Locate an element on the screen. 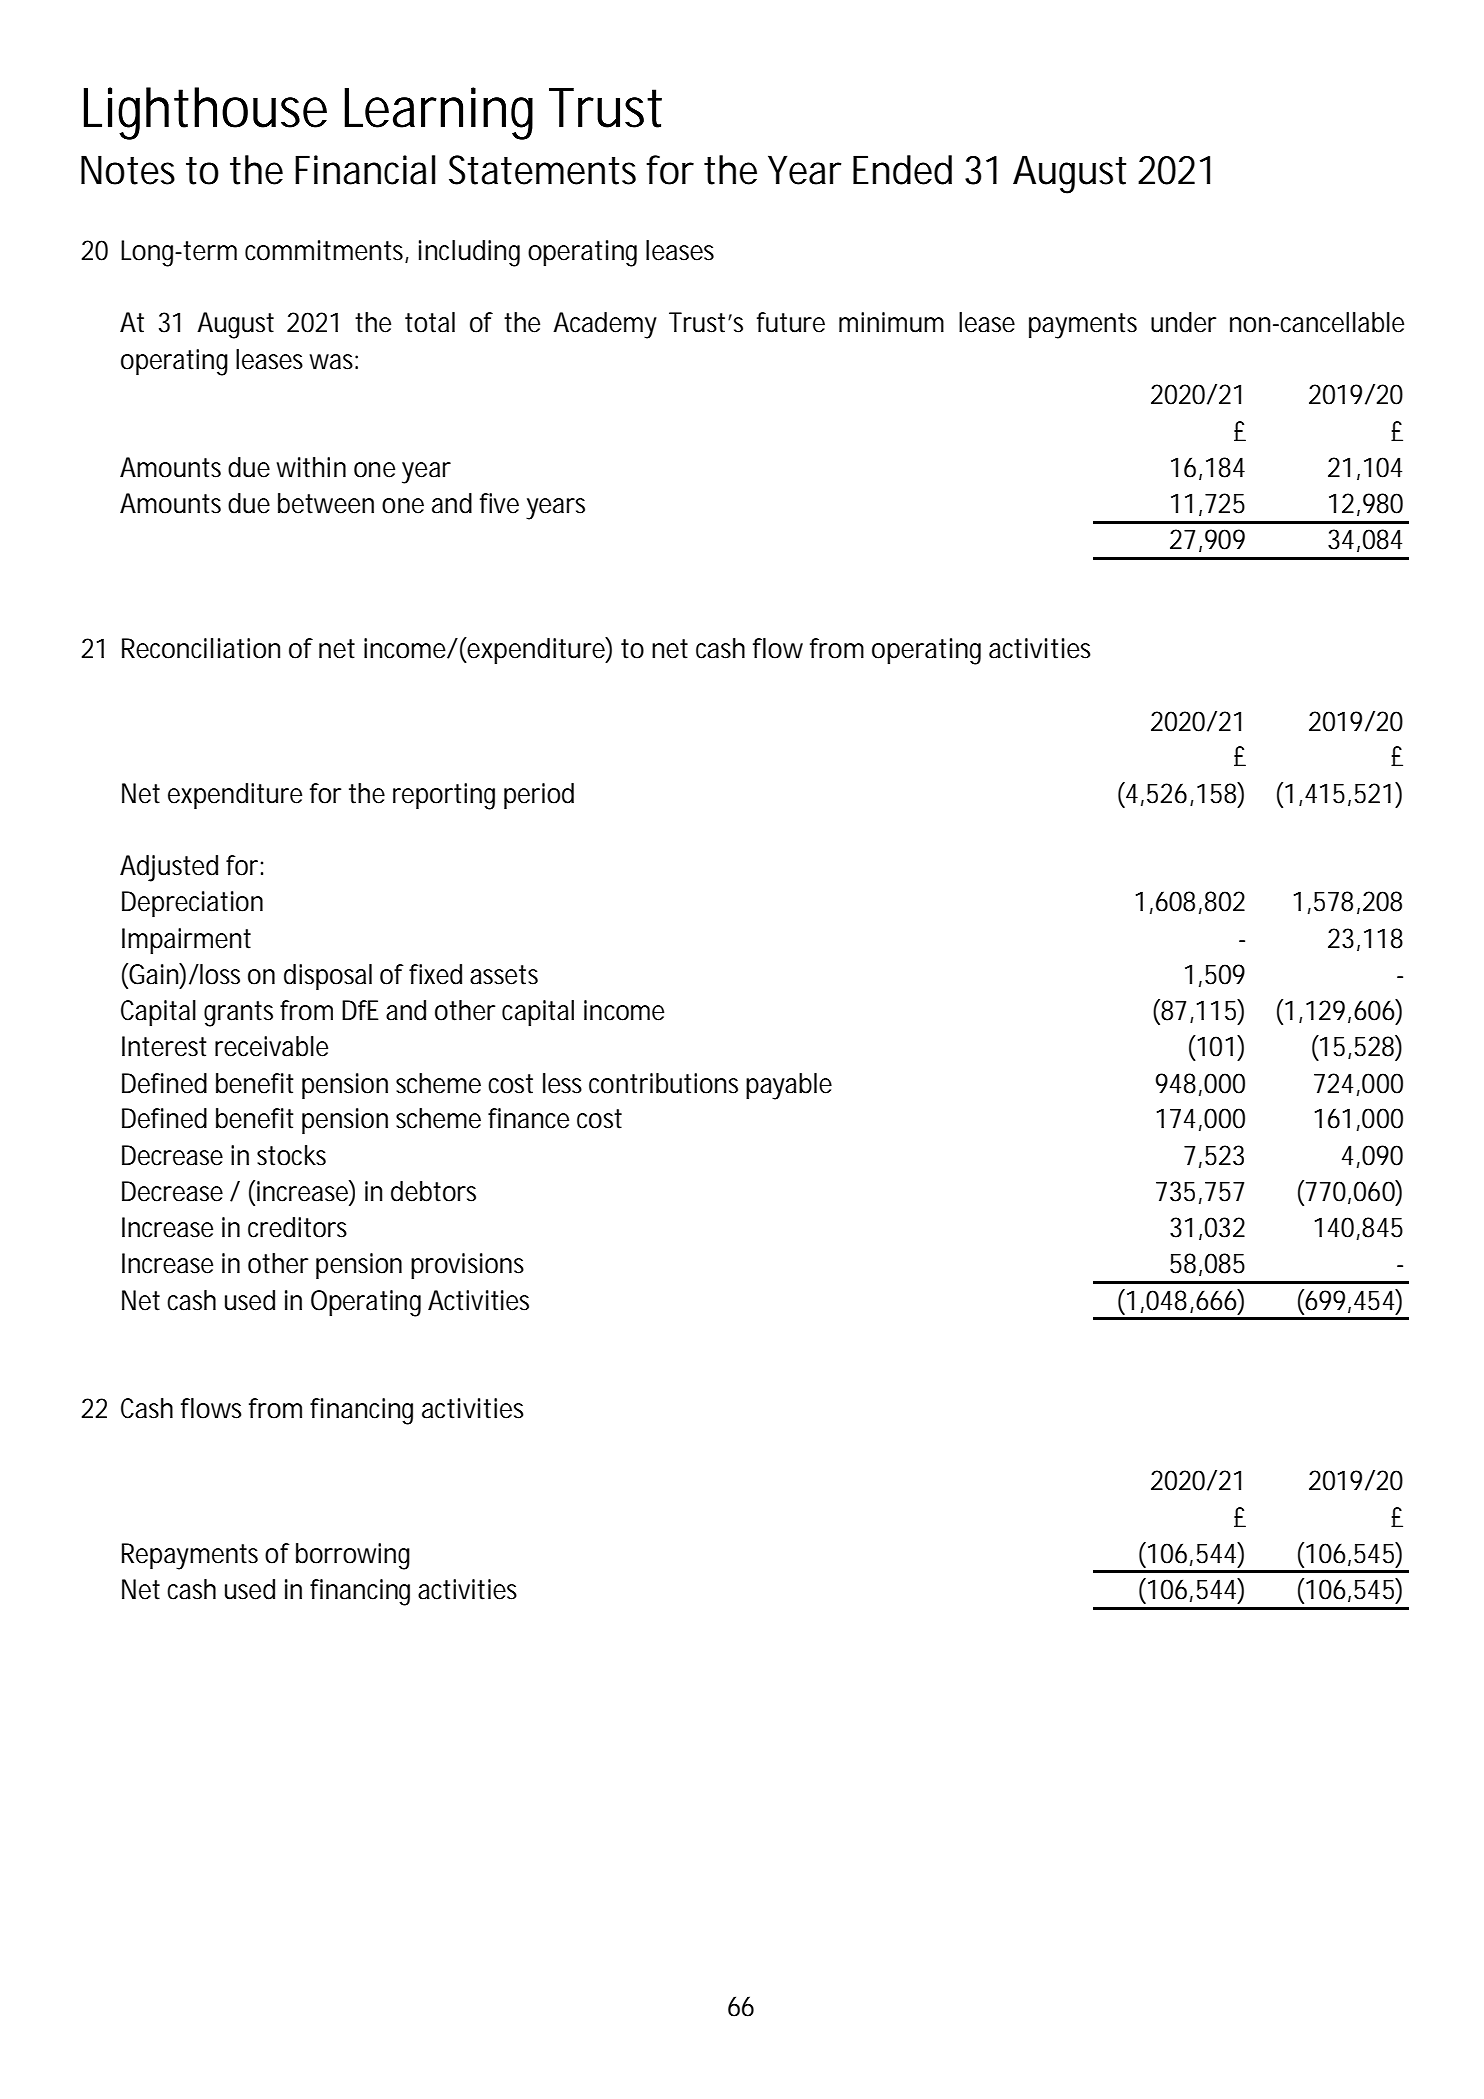  borrowing is located at coordinates (353, 1556).
